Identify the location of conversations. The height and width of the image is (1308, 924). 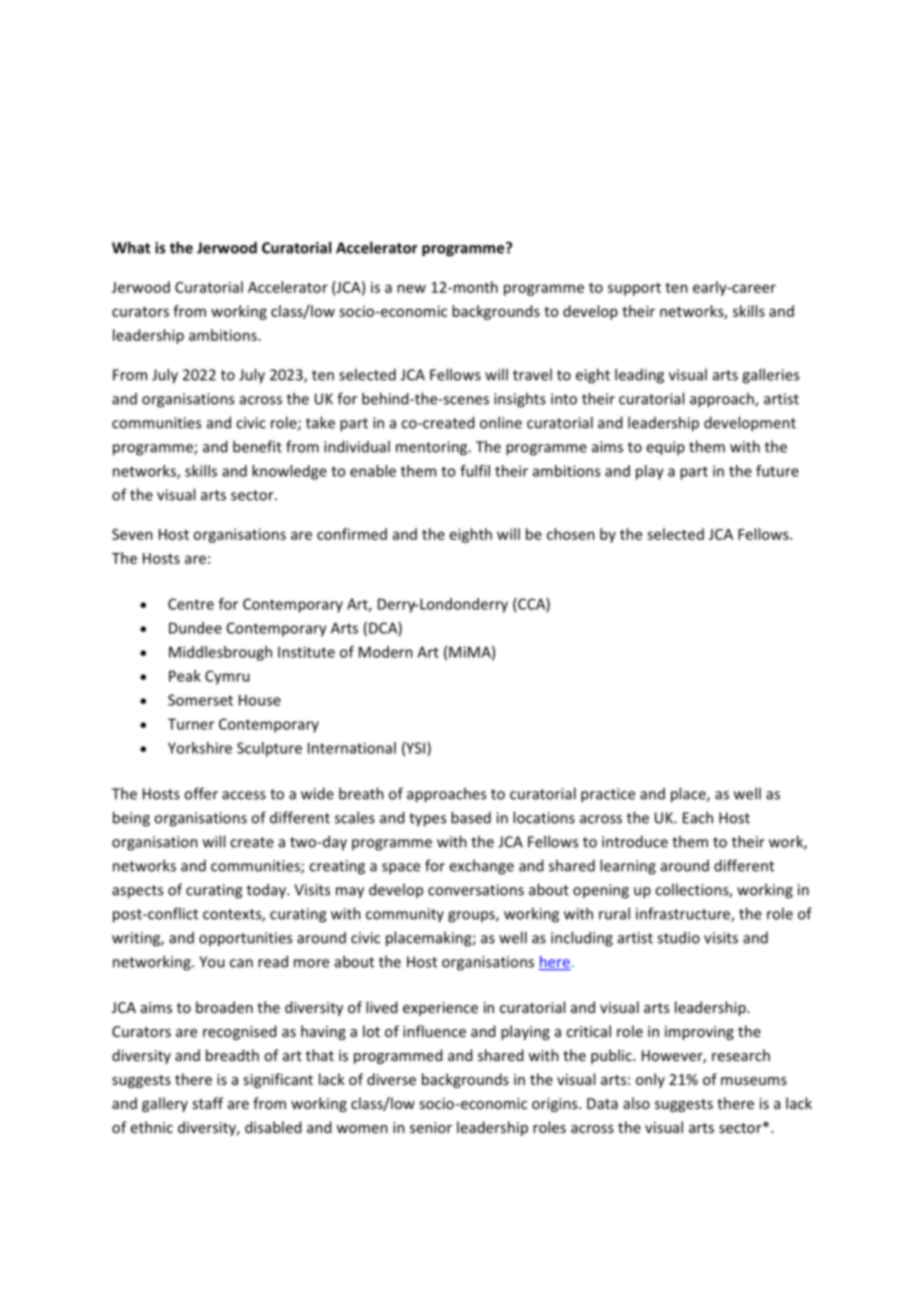
(476, 890).
